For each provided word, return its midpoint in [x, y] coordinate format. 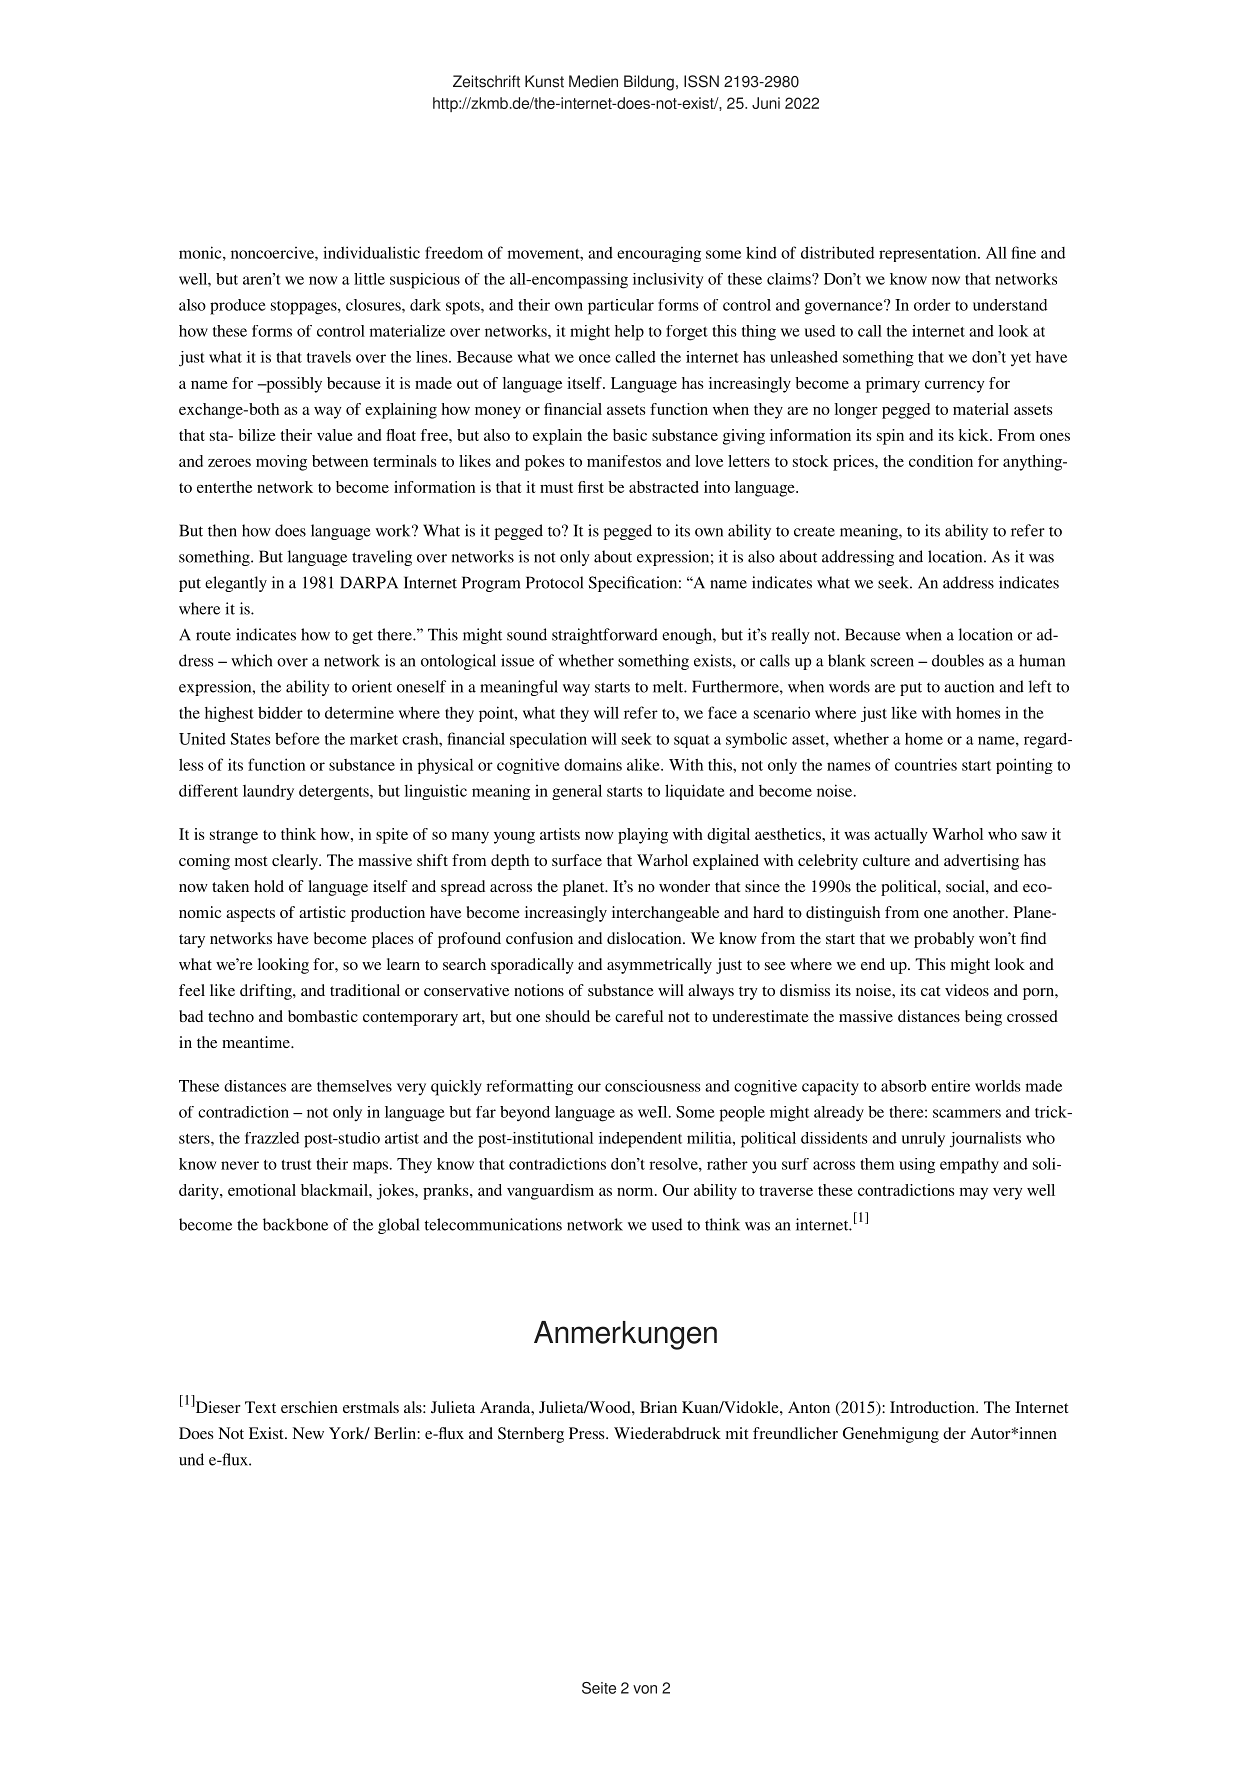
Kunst [544, 81]
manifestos [624, 461]
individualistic [371, 252]
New [308, 1433]
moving [281, 463]
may [974, 1193]
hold [269, 886]
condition [941, 461]
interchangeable [665, 914]
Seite [599, 1688]
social [966, 886]
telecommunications [493, 1224]
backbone [295, 1224]
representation [929, 254]
